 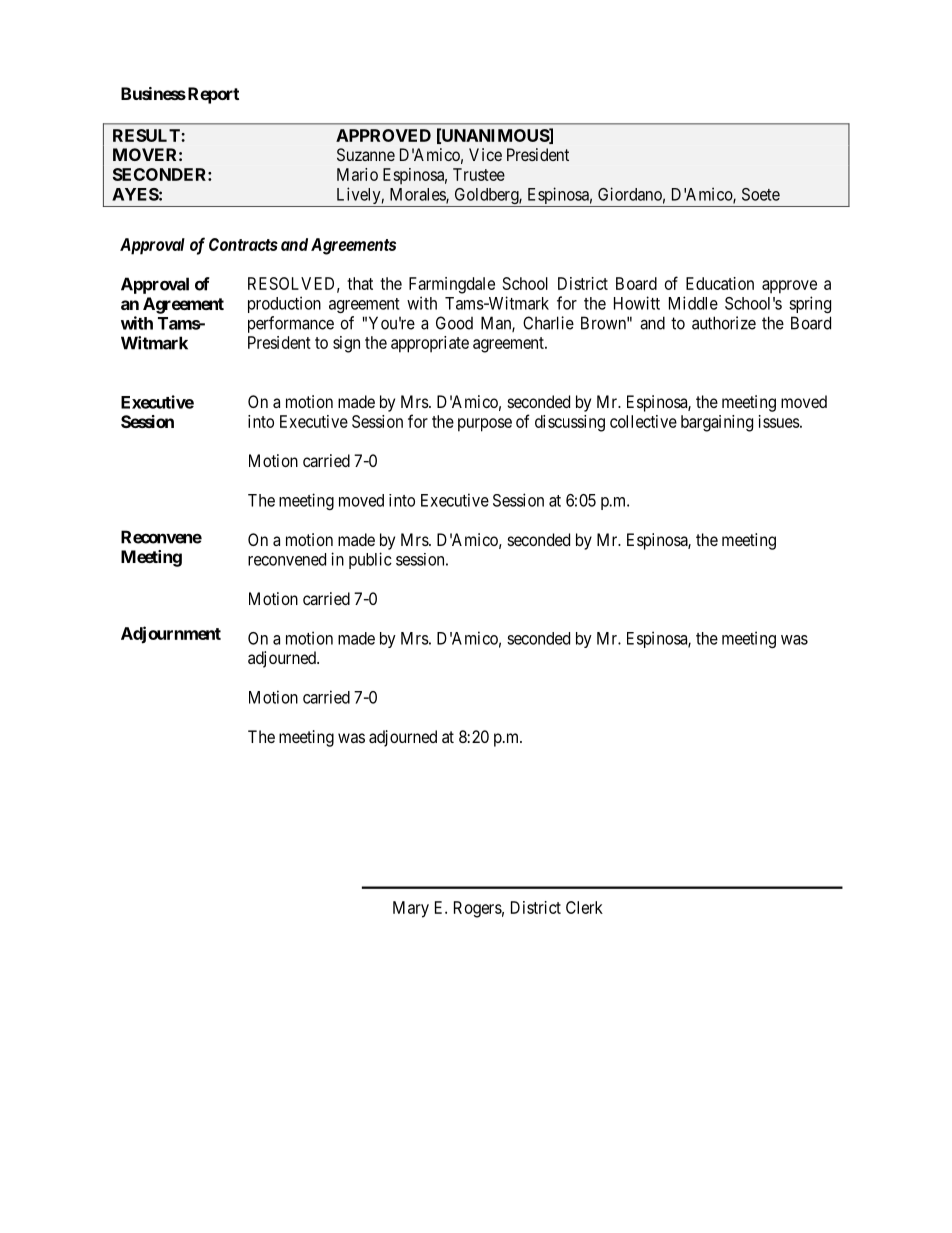 I want to click on Report, so click(x=213, y=95).
